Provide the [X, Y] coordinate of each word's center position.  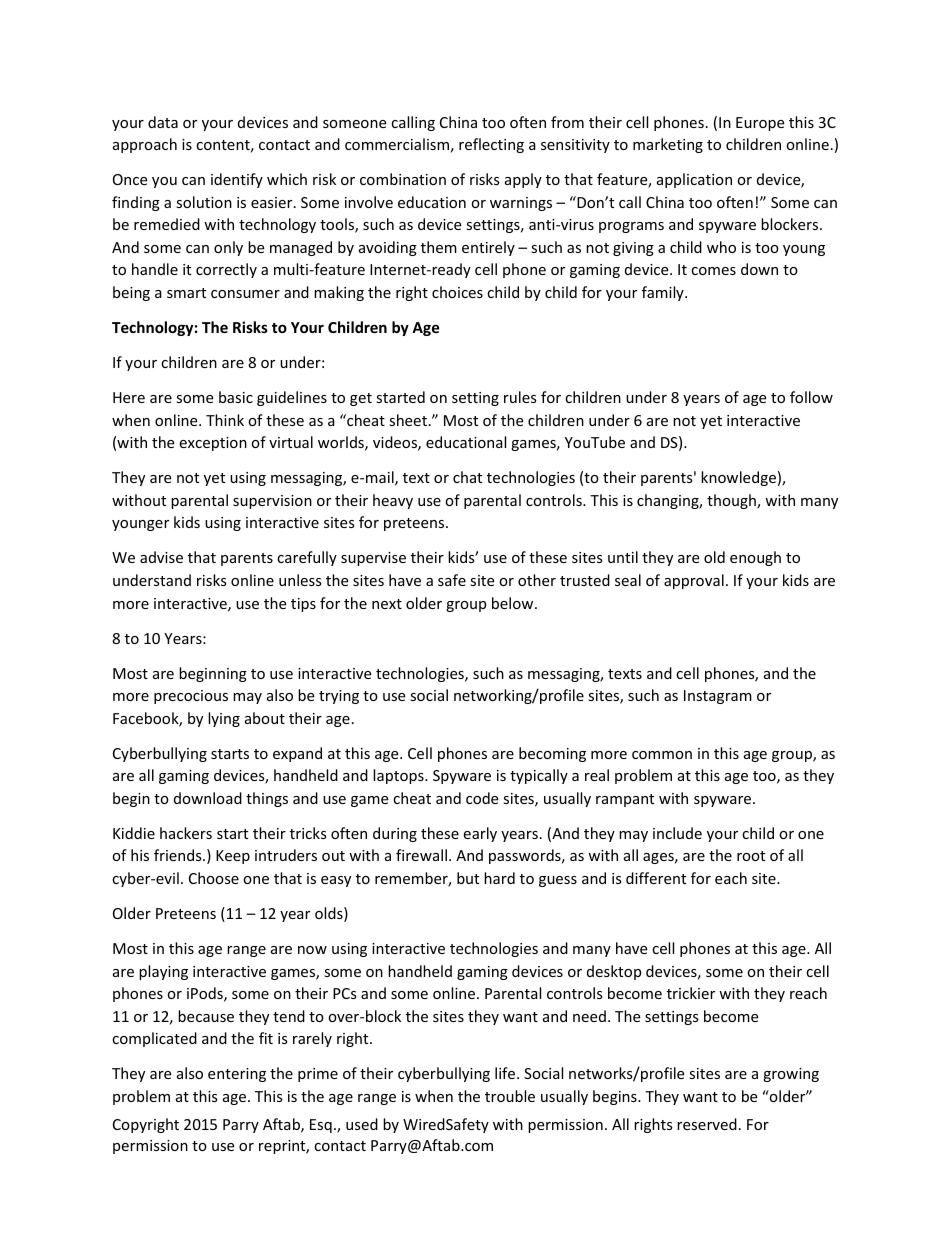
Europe [760, 124]
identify [237, 180]
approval [694, 581]
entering [237, 1075]
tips [303, 605]
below [514, 603]
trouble [510, 1096]
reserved [707, 1124]
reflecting [491, 145]
